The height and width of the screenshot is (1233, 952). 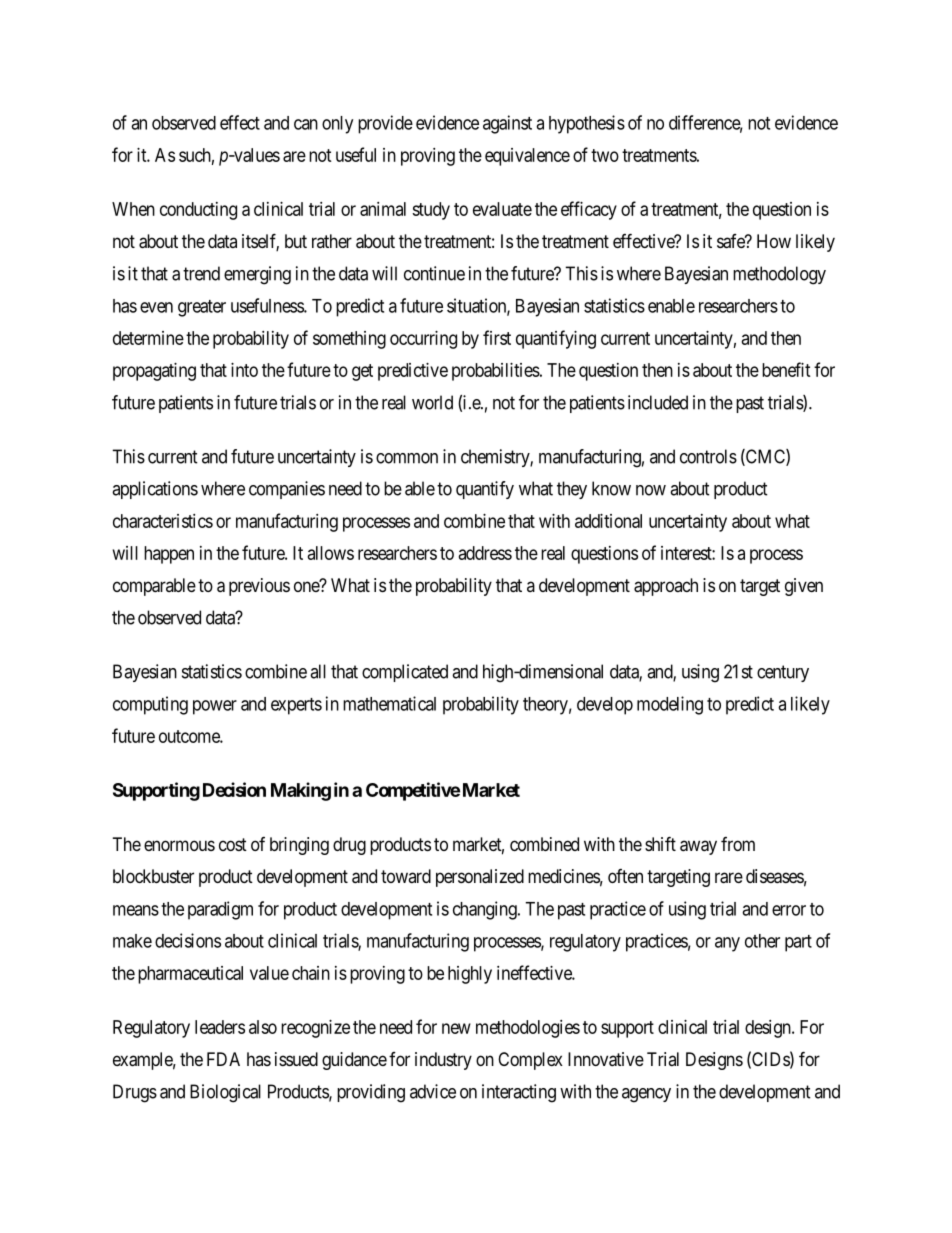 What do you see at coordinates (443, 1061) in the screenshot?
I see `industry` at bounding box center [443, 1061].
